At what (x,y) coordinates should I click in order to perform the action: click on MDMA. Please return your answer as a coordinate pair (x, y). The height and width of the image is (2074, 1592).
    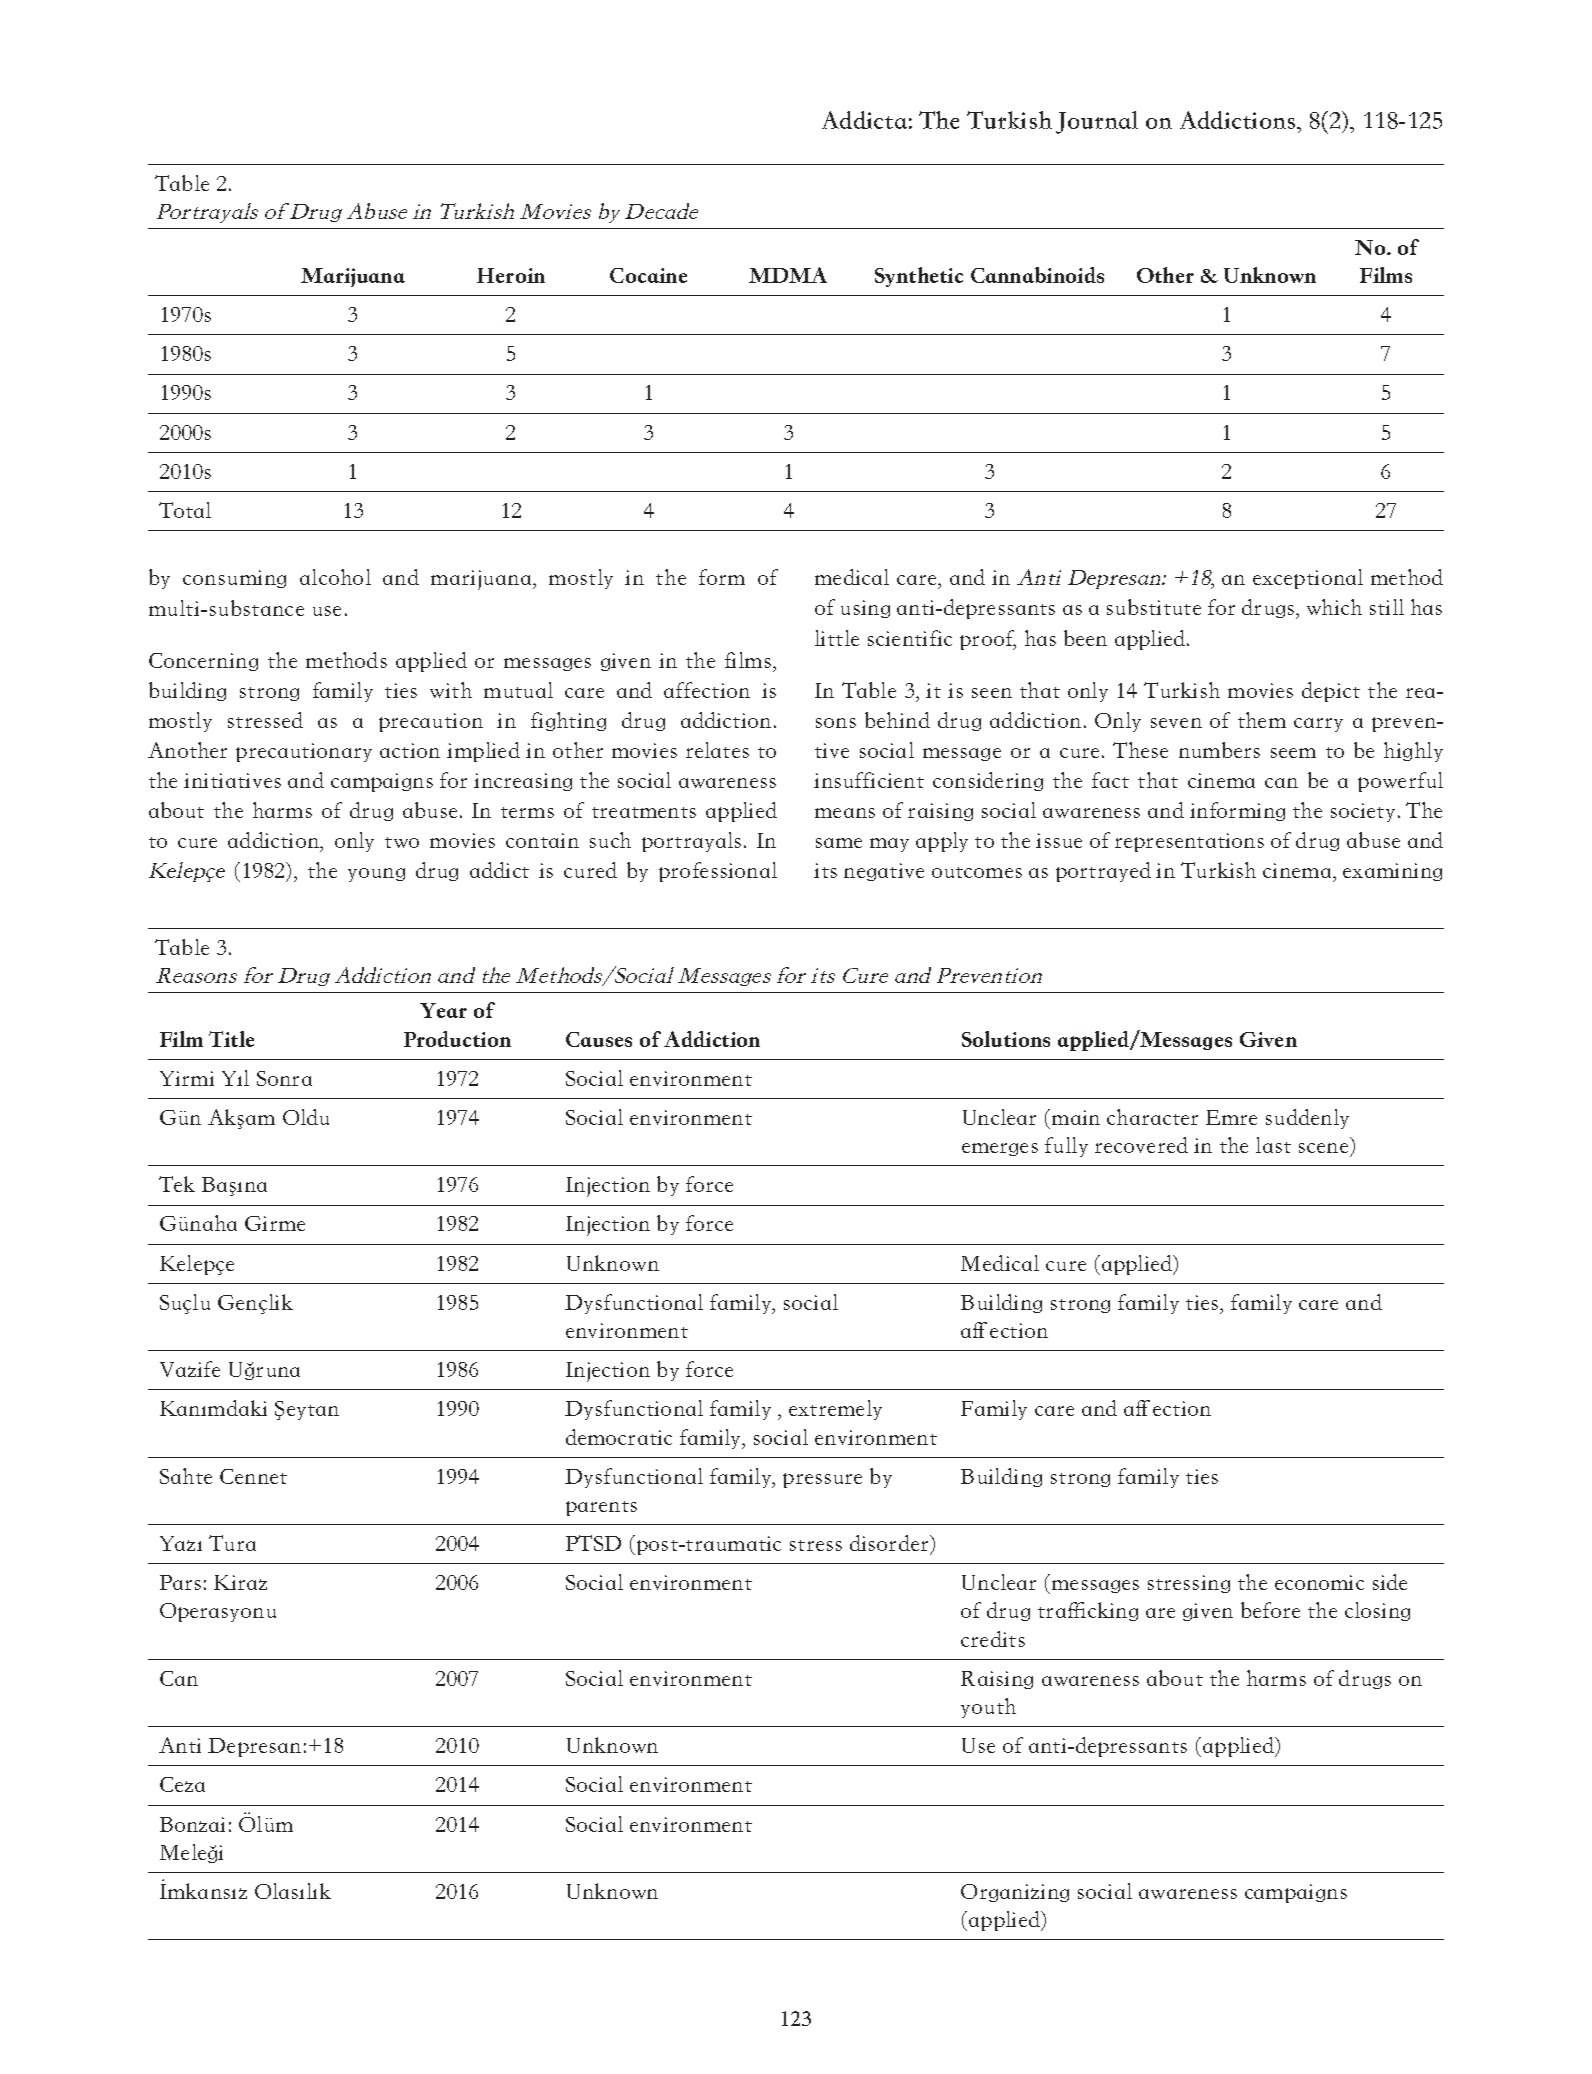
    Looking at the image, I should click on (788, 275).
